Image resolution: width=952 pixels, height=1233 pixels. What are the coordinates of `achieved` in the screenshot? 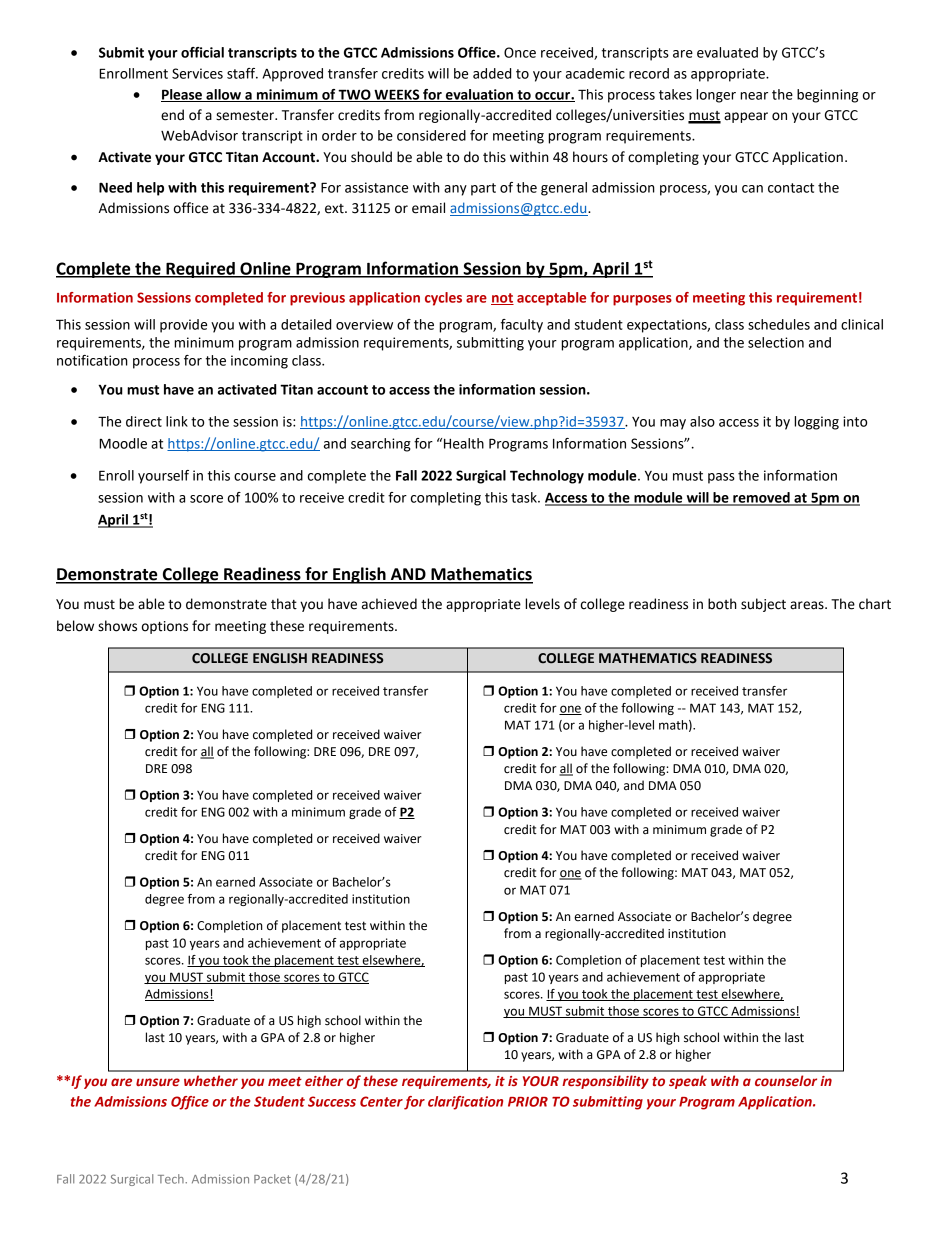 It's located at (389, 604).
